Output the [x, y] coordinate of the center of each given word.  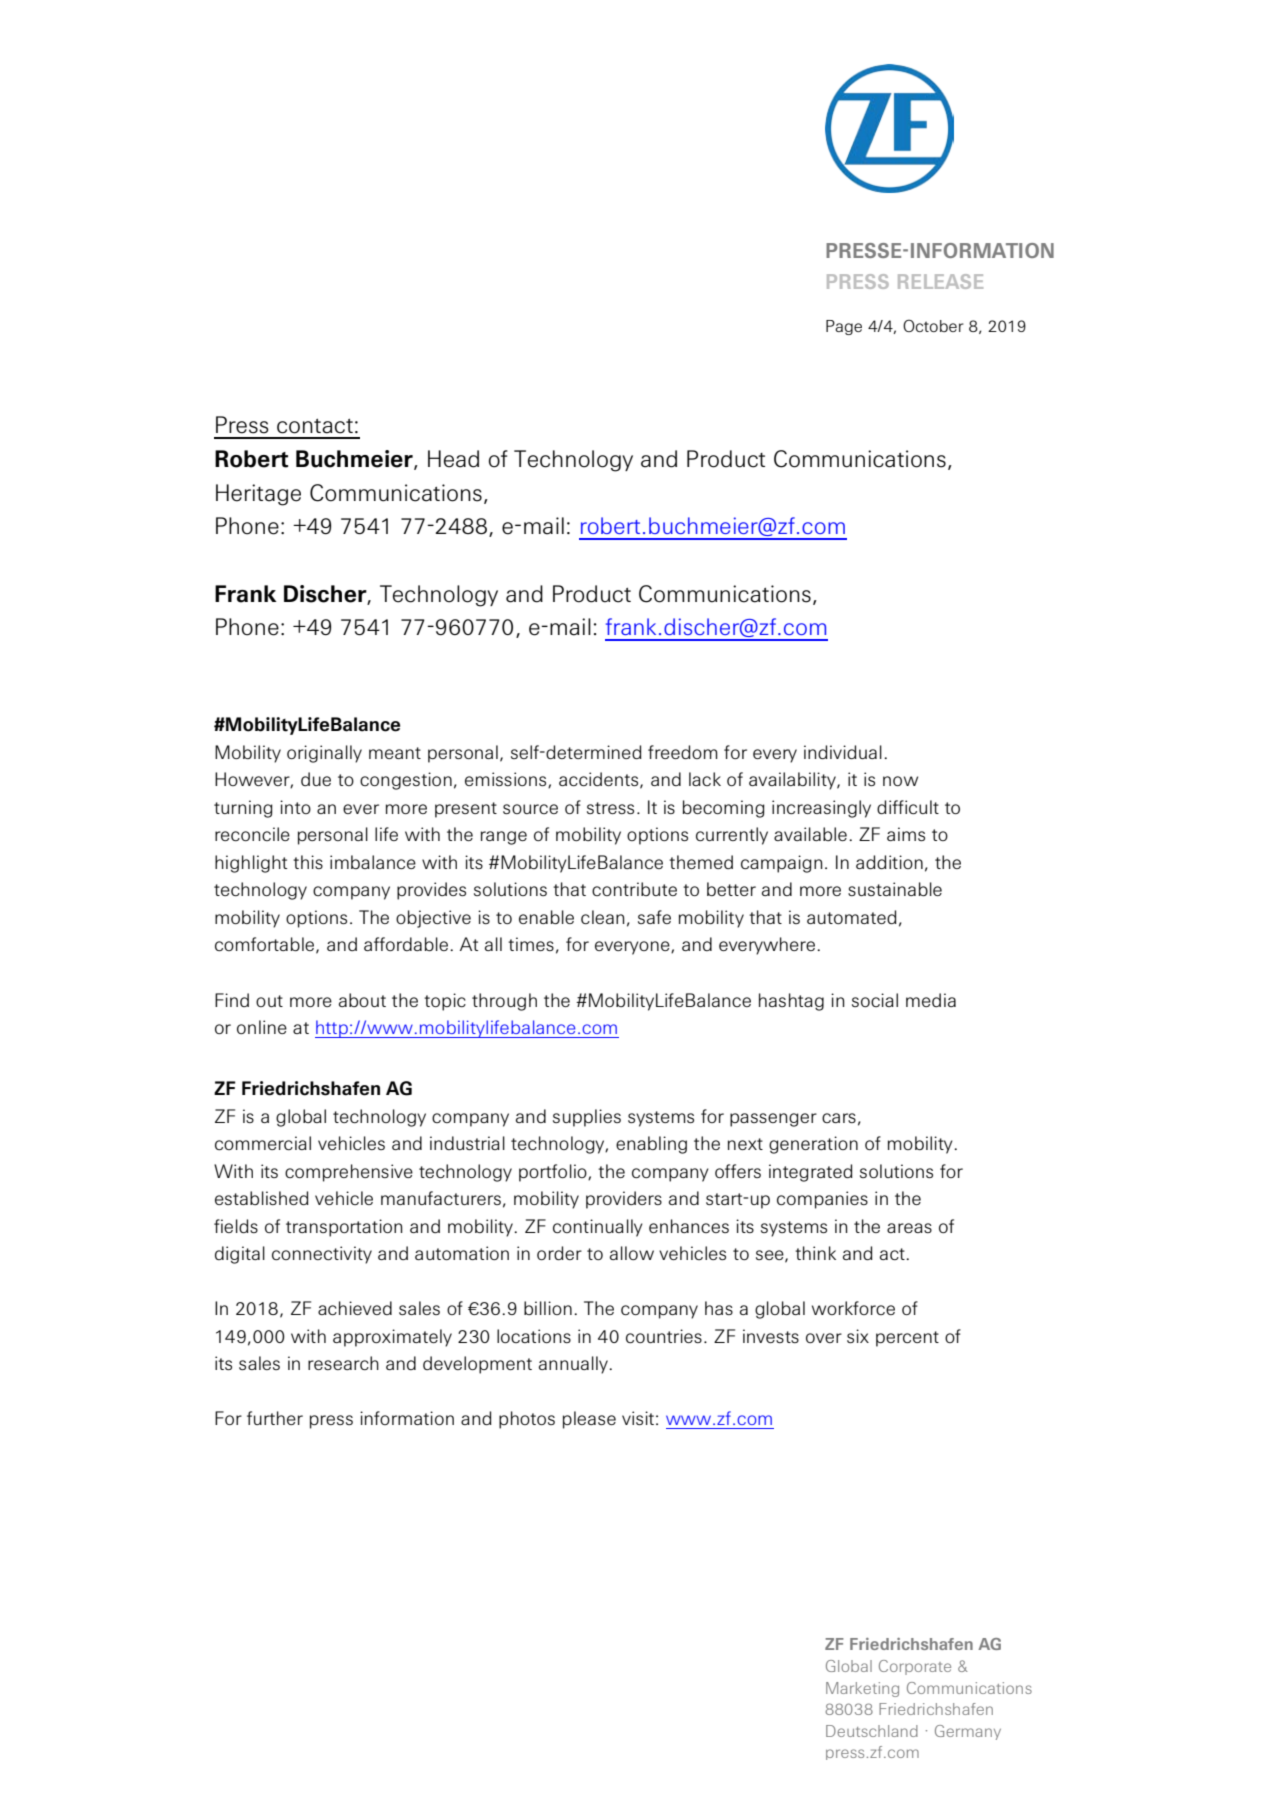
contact [315, 426]
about [362, 1000]
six [858, 1336]
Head [453, 459]
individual [843, 752]
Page [844, 327]
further [275, 1418]
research [343, 1363]
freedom [683, 752]
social [875, 1000]
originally [324, 754]
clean [603, 917]
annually [574, 1365]
